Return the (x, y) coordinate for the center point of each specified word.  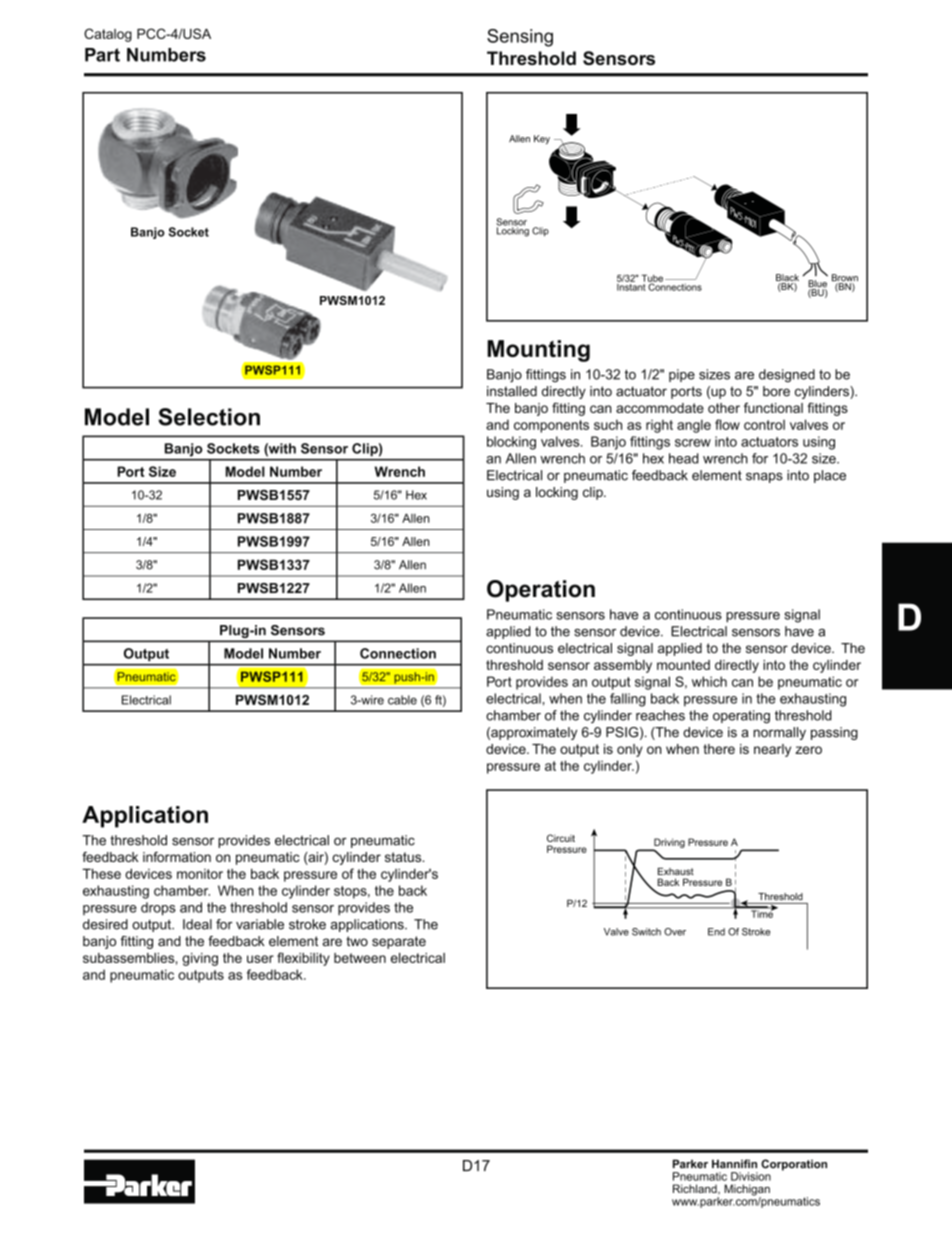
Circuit (561, 838)
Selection (209, 417)
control (764, 425)
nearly (772, 750)
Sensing (520, 38)
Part (102, 55)
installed (512, 391)
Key (542, 139)
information (177, 857)
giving (200, 959)
